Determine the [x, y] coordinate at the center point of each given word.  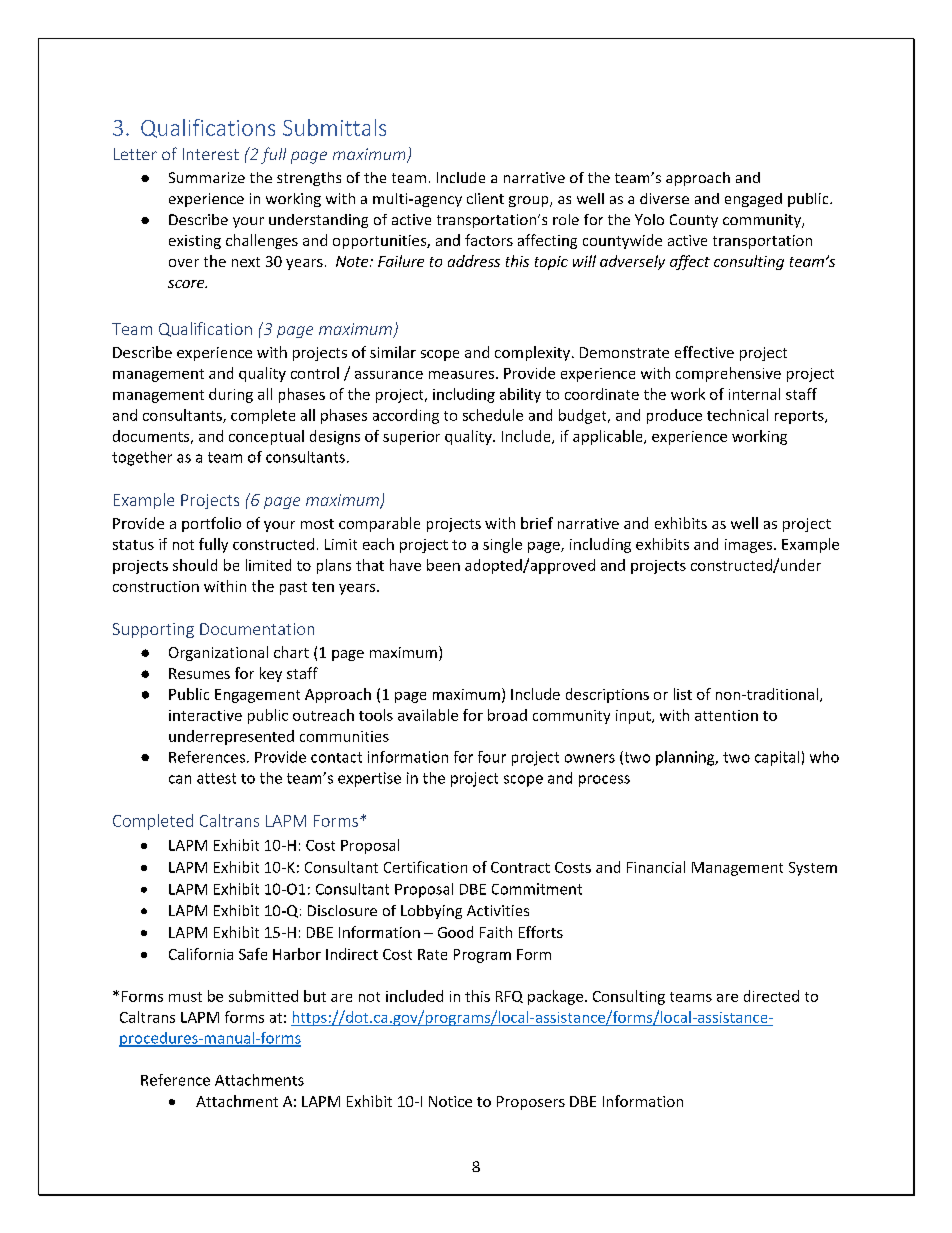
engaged [753, 200]
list [683, 694]
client [485, 198]
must [185, 997]
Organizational [218, 653]
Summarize [207, 177]
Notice [450, 1101]
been [443, 565]
